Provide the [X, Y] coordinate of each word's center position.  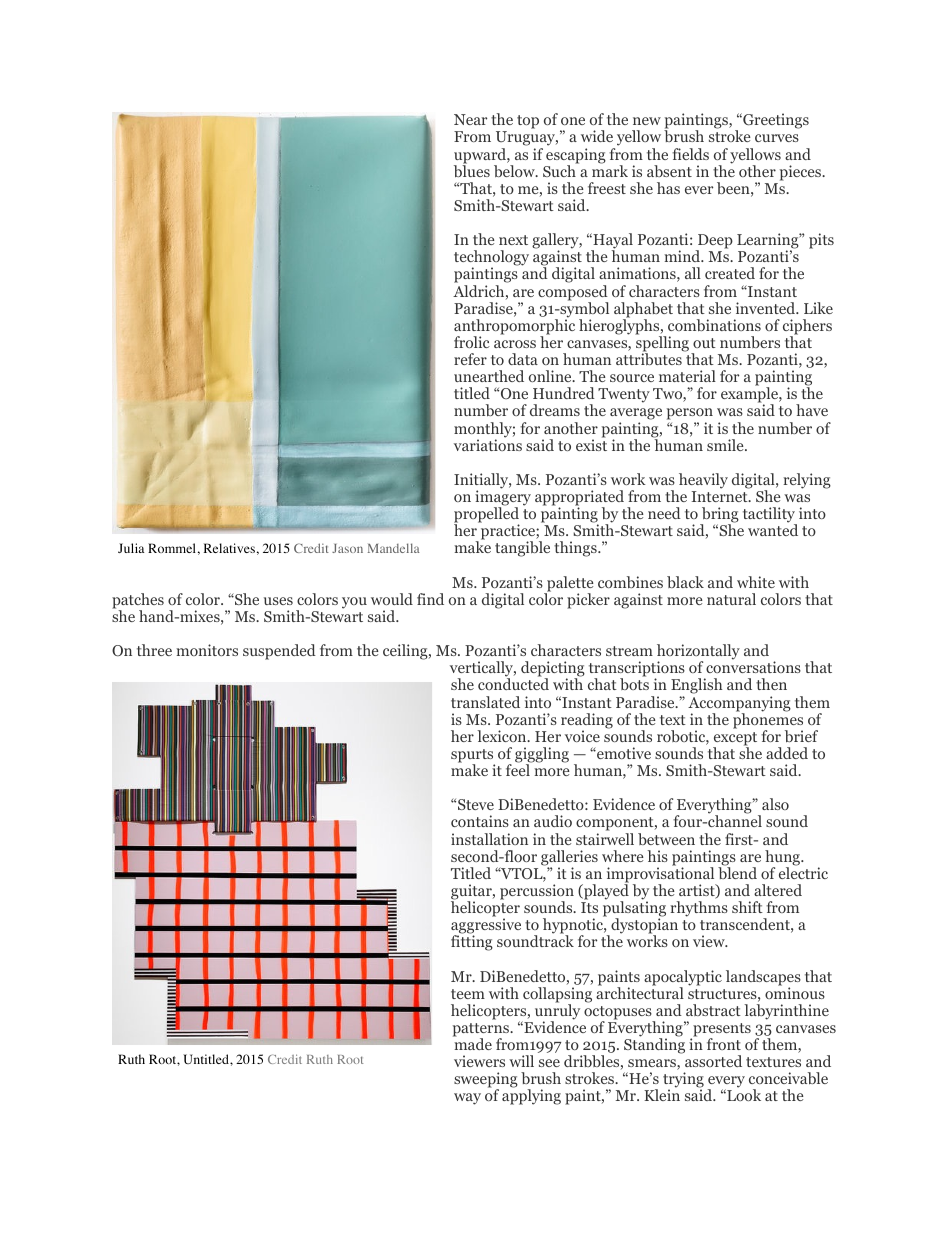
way [467, 1099]
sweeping [486, 1081]
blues [472, 170]
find [430, 599]
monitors [207, 650]
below [515, 171]
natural [731, 599]
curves [777, 138]
